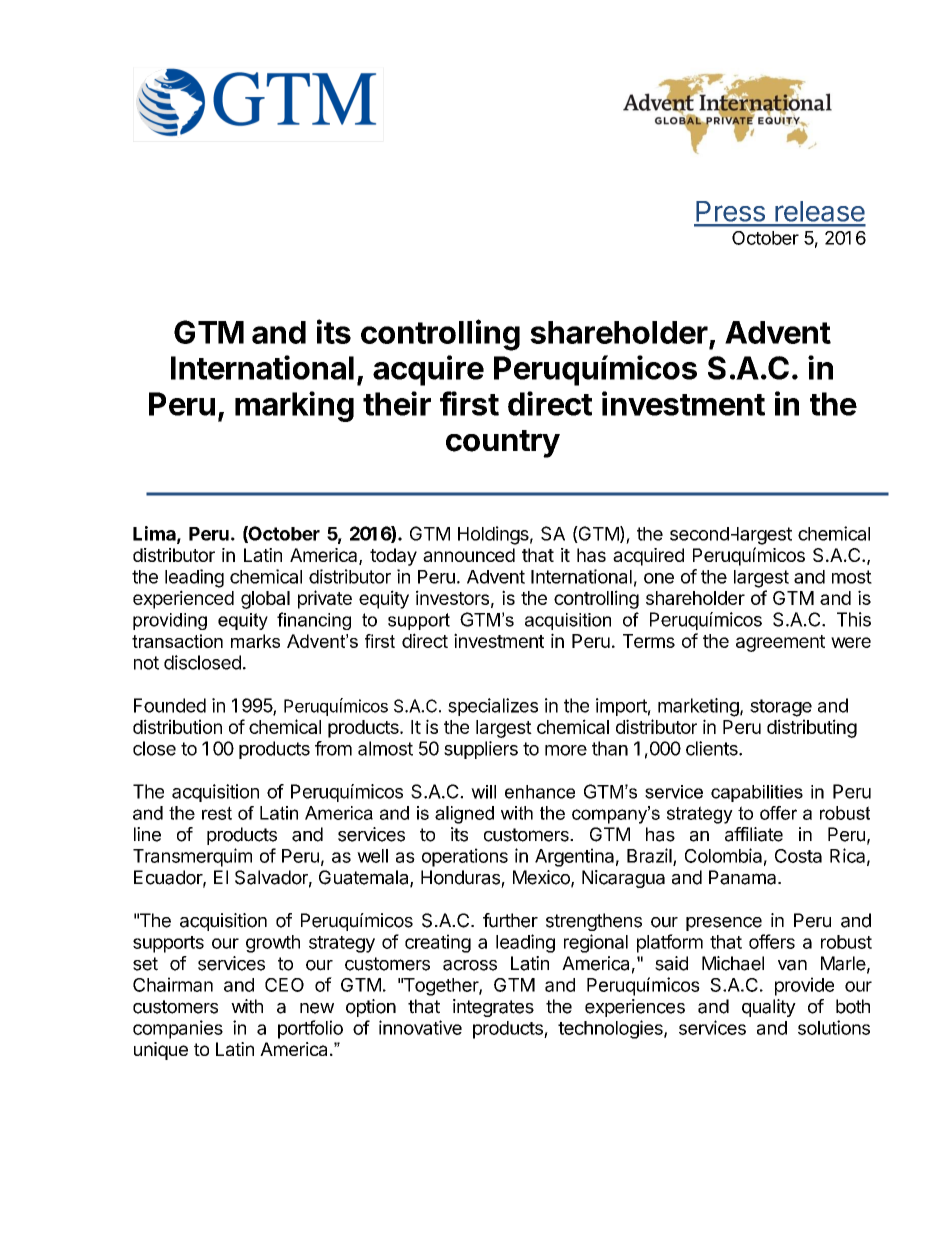 Image resolution: width=952 pixels, height=1233 pixels. What do you see at coordinates (503, 444) in the screenshot?
I see `country` at bounding box center [503, 444].
